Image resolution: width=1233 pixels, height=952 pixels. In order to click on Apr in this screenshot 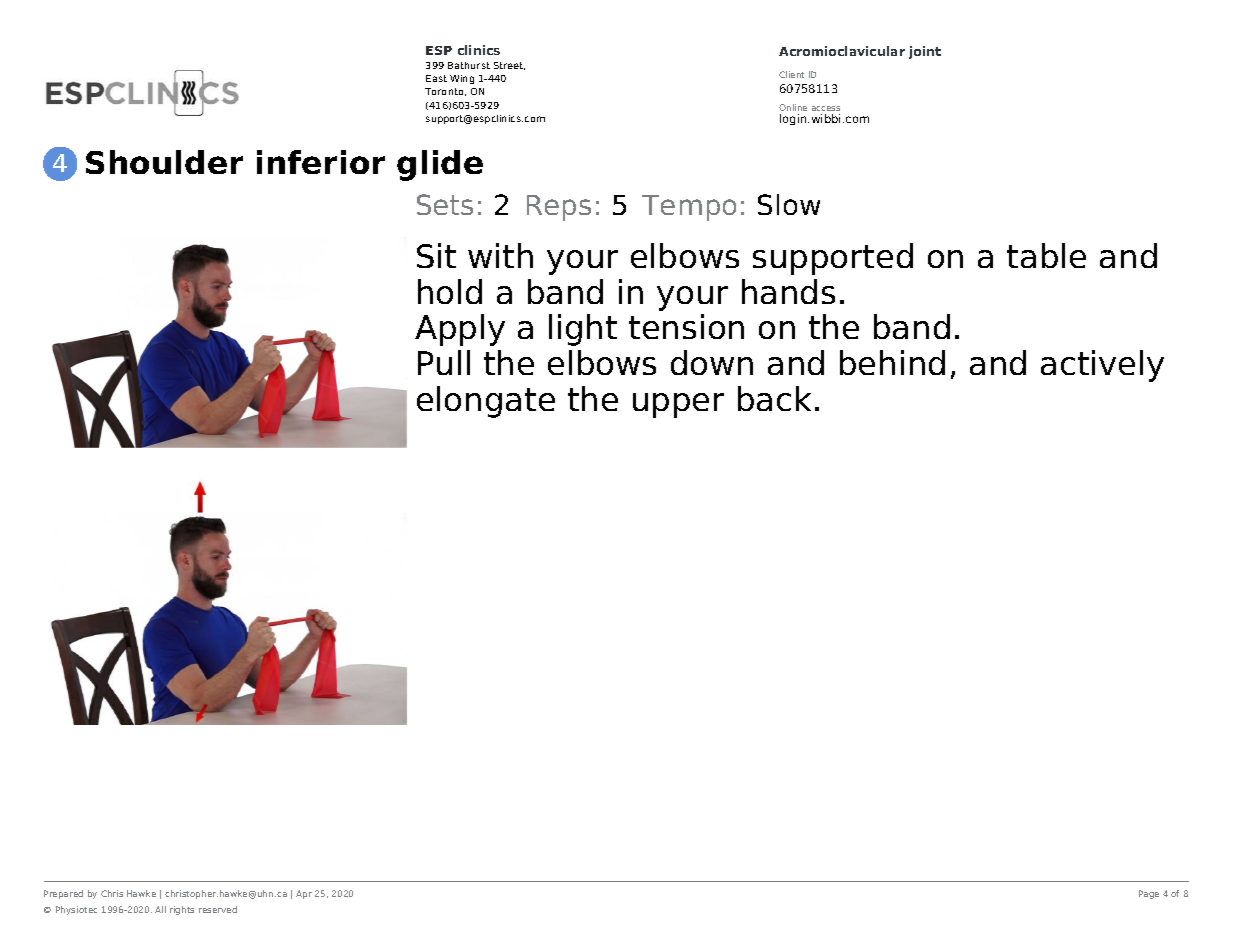, I will do `click(304, 894)`.
